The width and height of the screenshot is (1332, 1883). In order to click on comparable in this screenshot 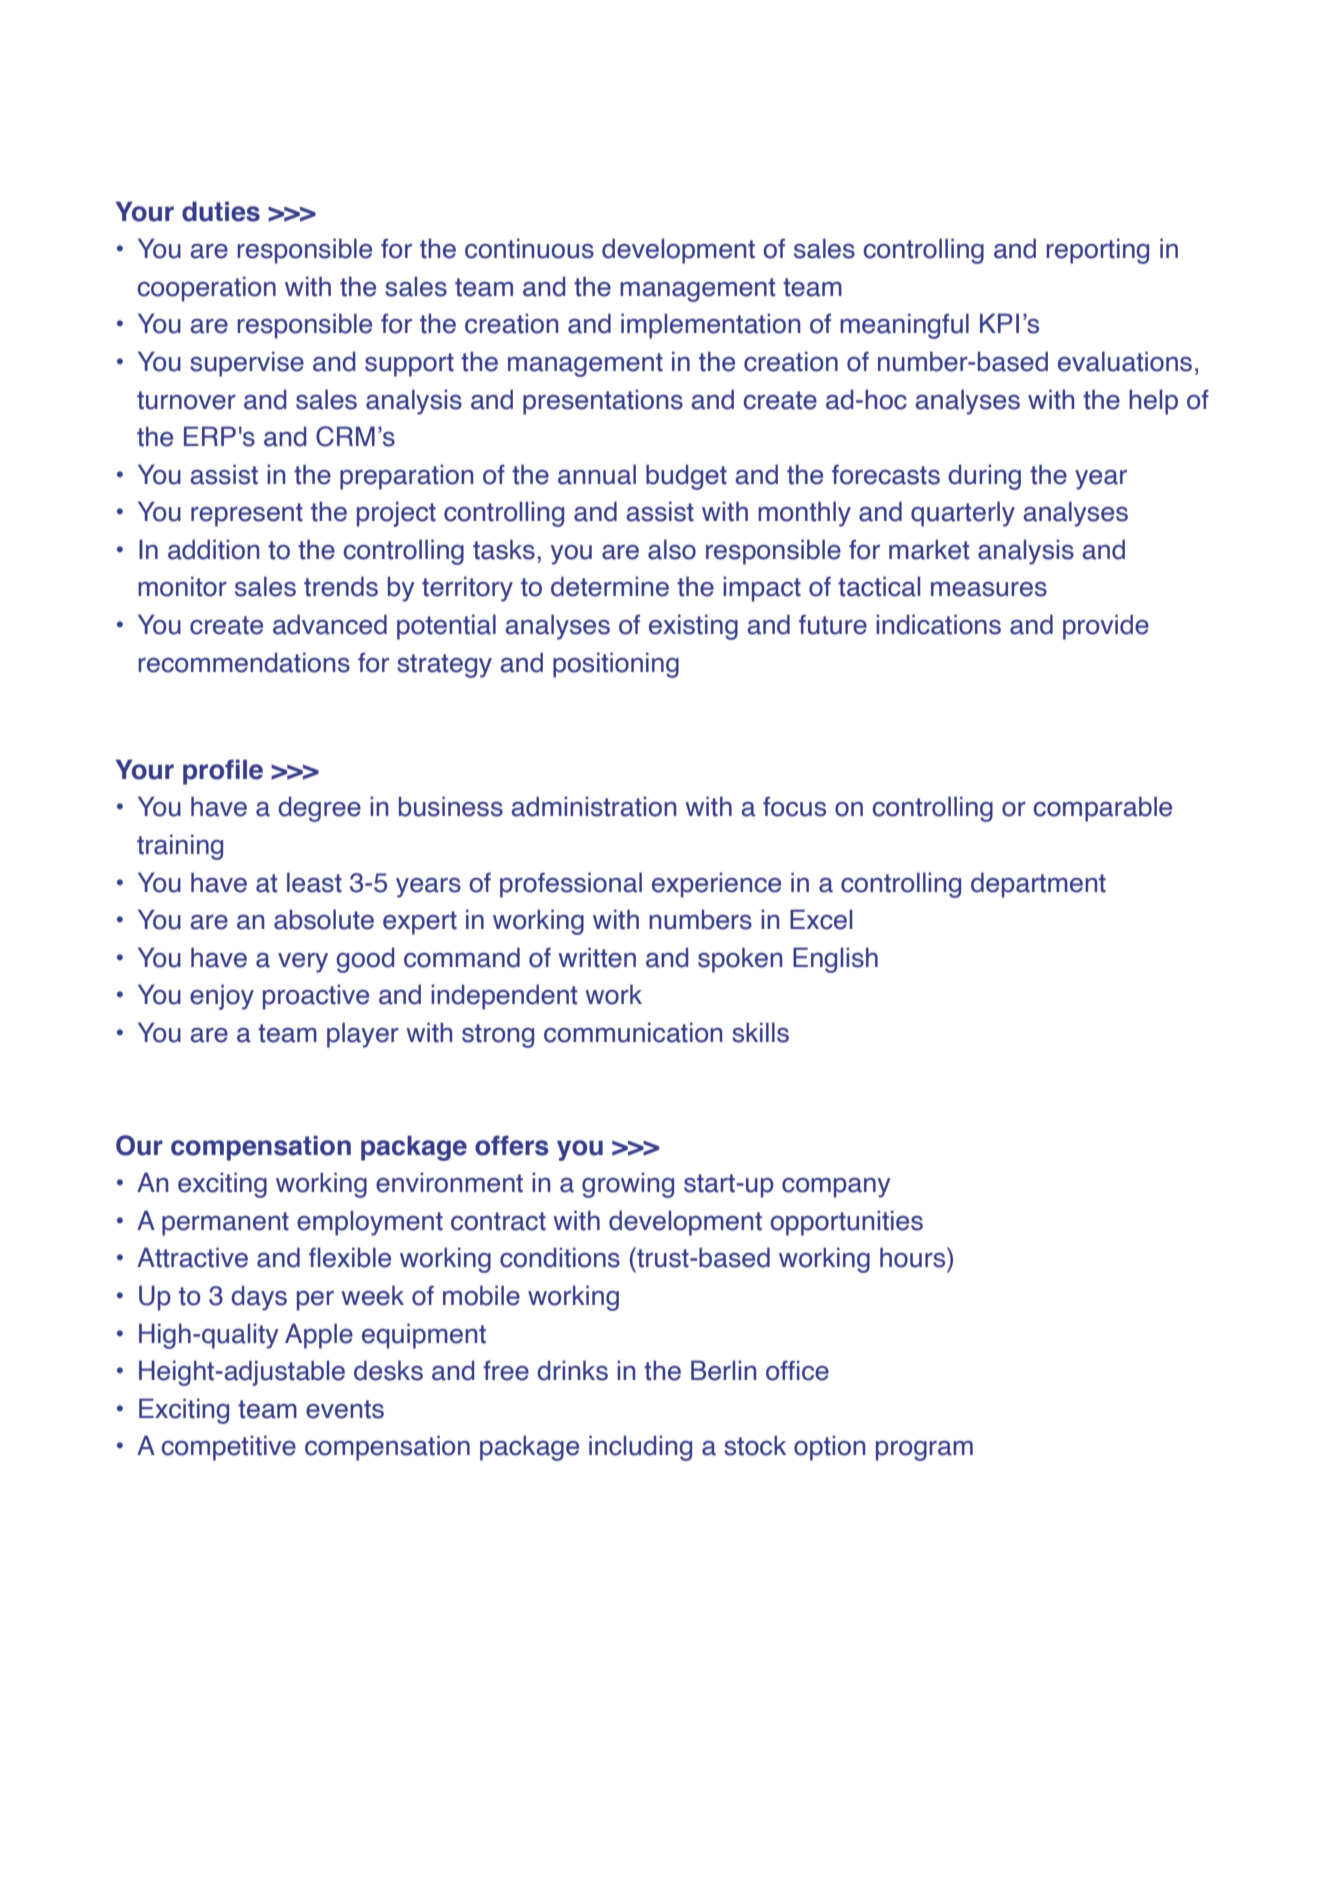, I will do `click(1102, 809)`.
